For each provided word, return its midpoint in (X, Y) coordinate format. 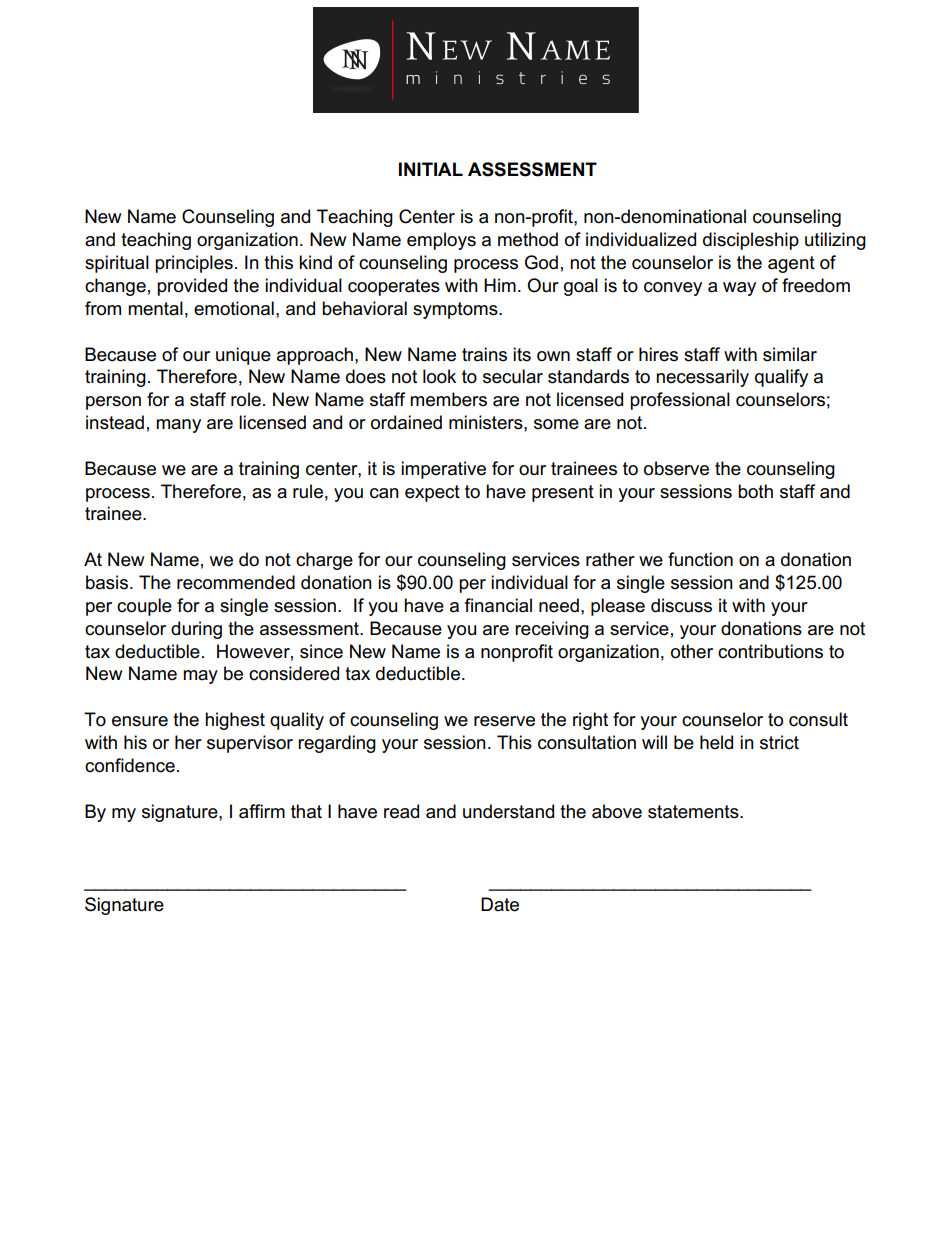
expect (432, 493)
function (700, 559)
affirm (262, 811)
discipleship (751, 241)
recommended (236, 582)
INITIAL (431, 169)
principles (194, 264)
